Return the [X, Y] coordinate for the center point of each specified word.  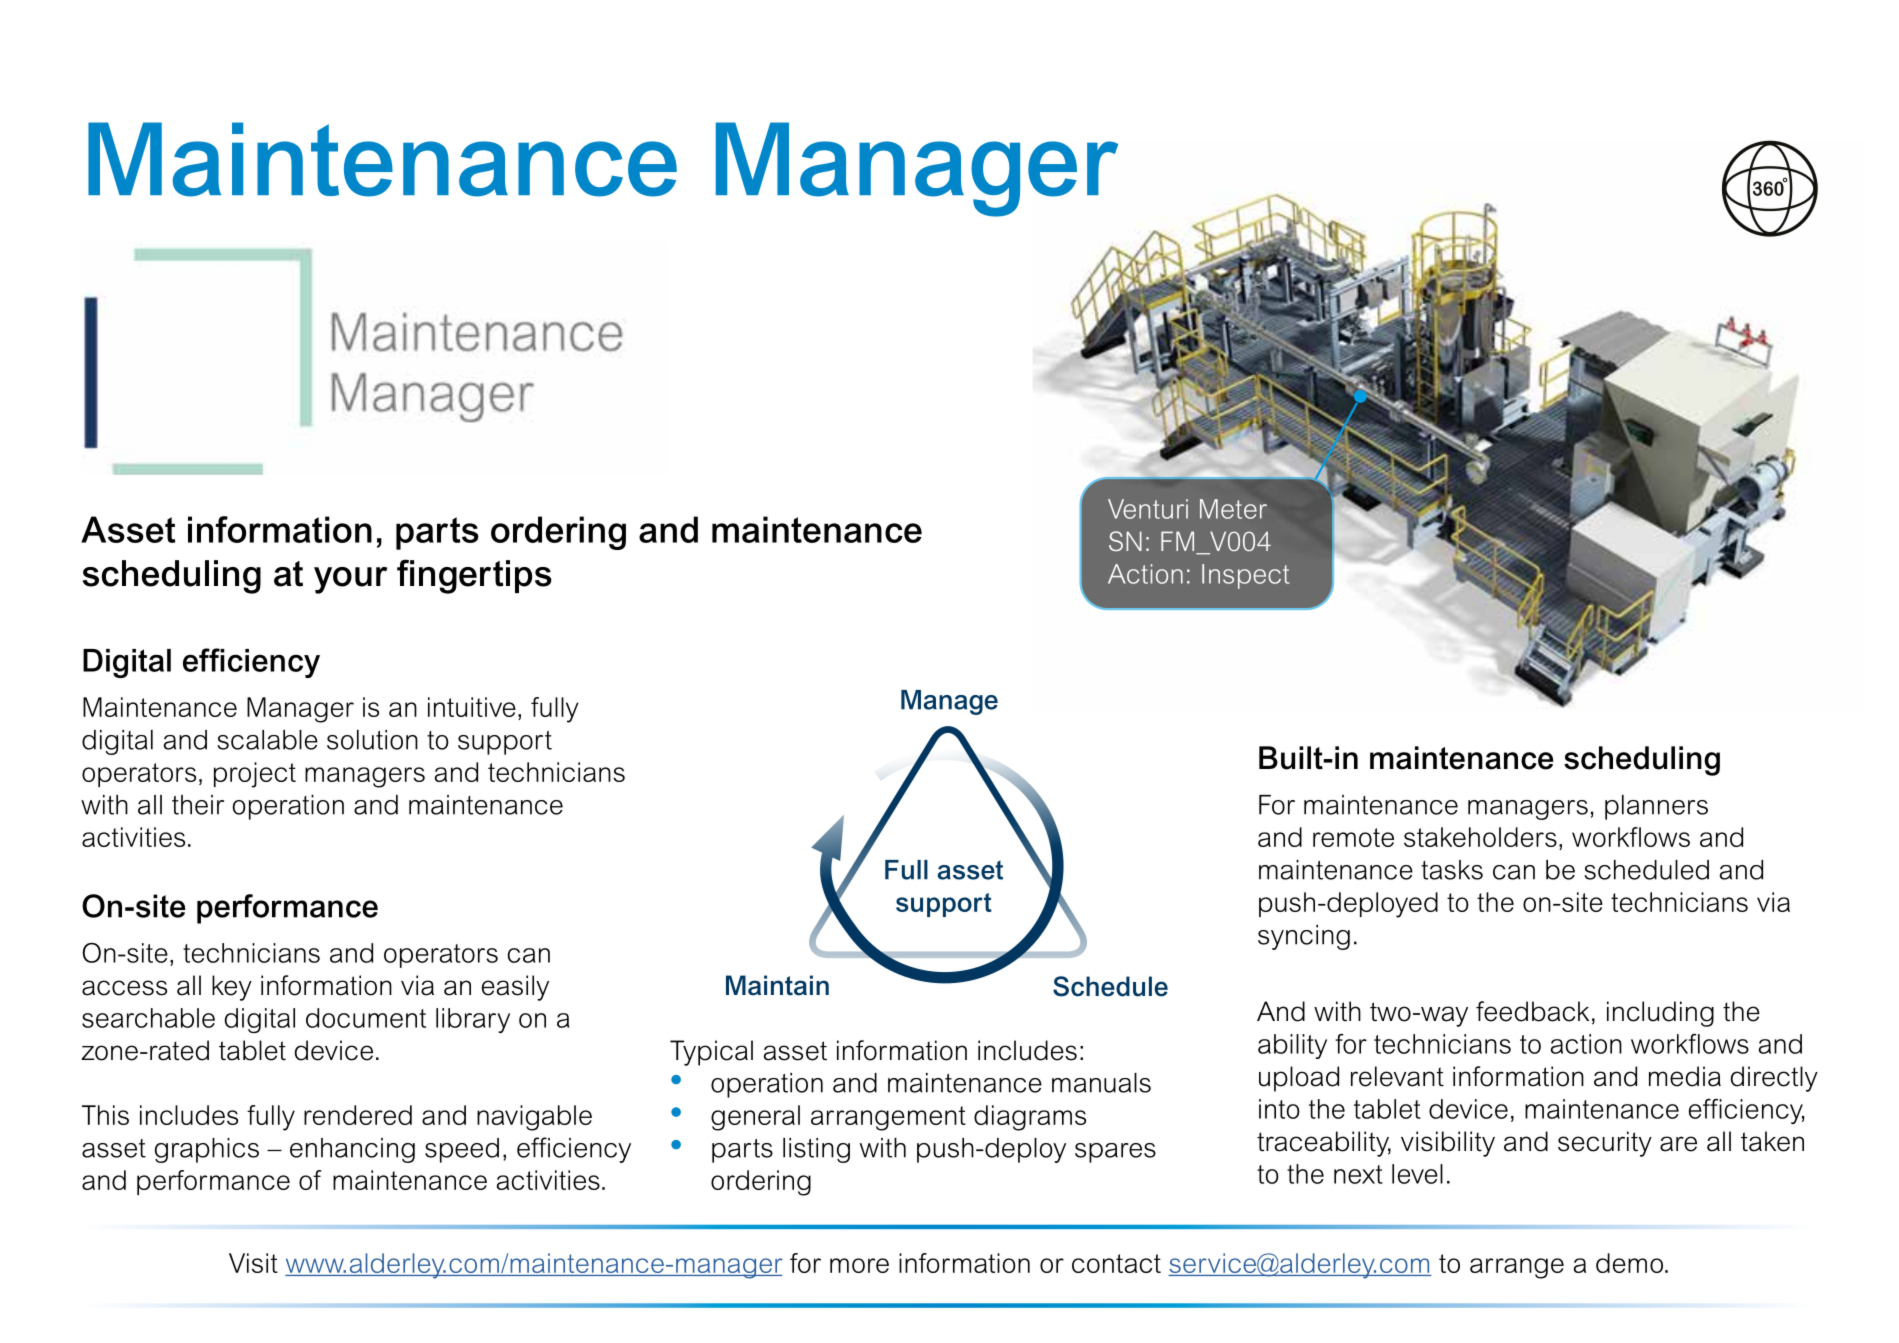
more [859, 1265]
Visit [253, 1263]
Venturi [1148, 509]
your [350, 580]
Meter [1233, 509]
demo [1629, 1263]
